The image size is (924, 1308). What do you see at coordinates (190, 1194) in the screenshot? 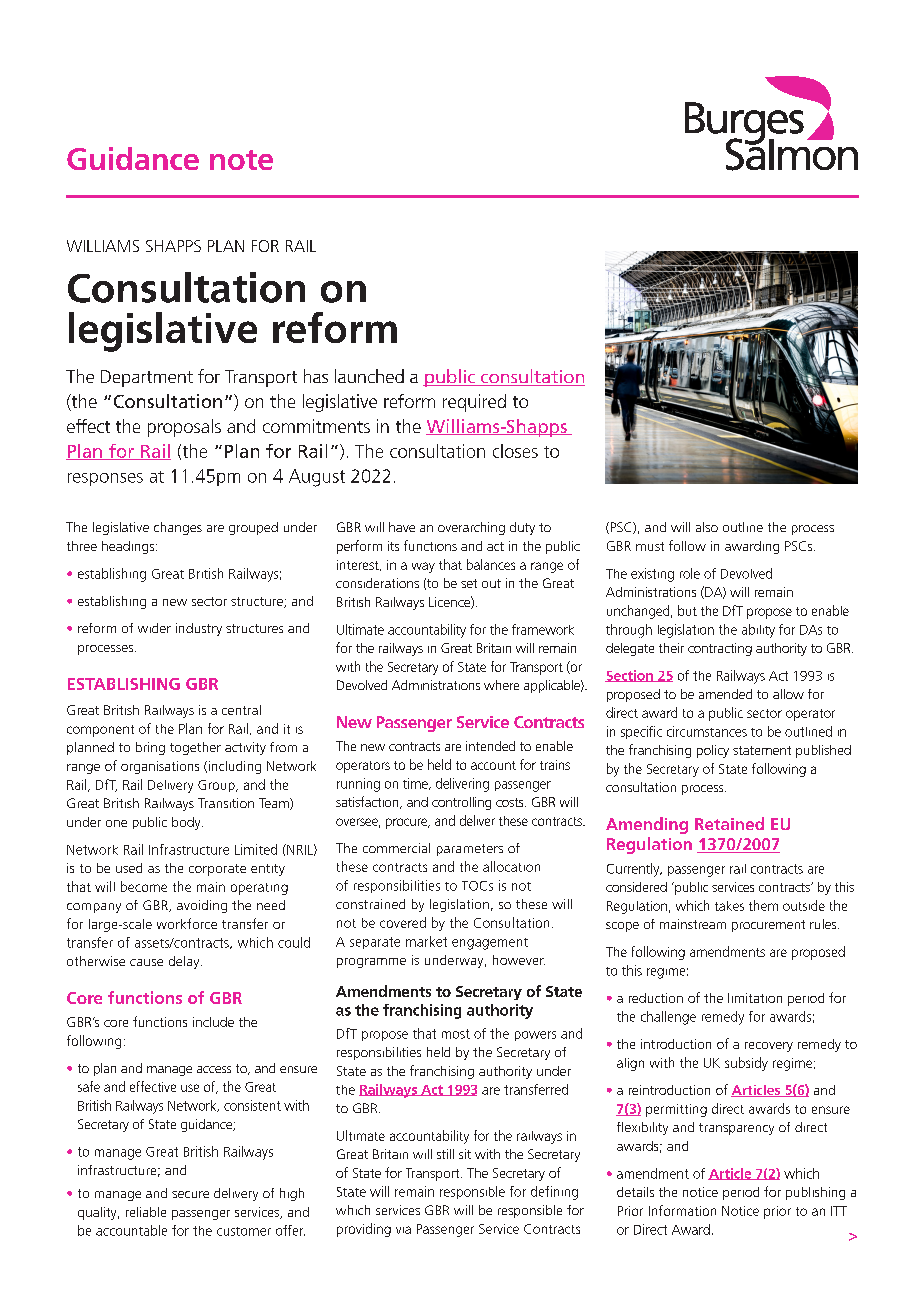
I see `secure` at bounding box center [190, 1194].
